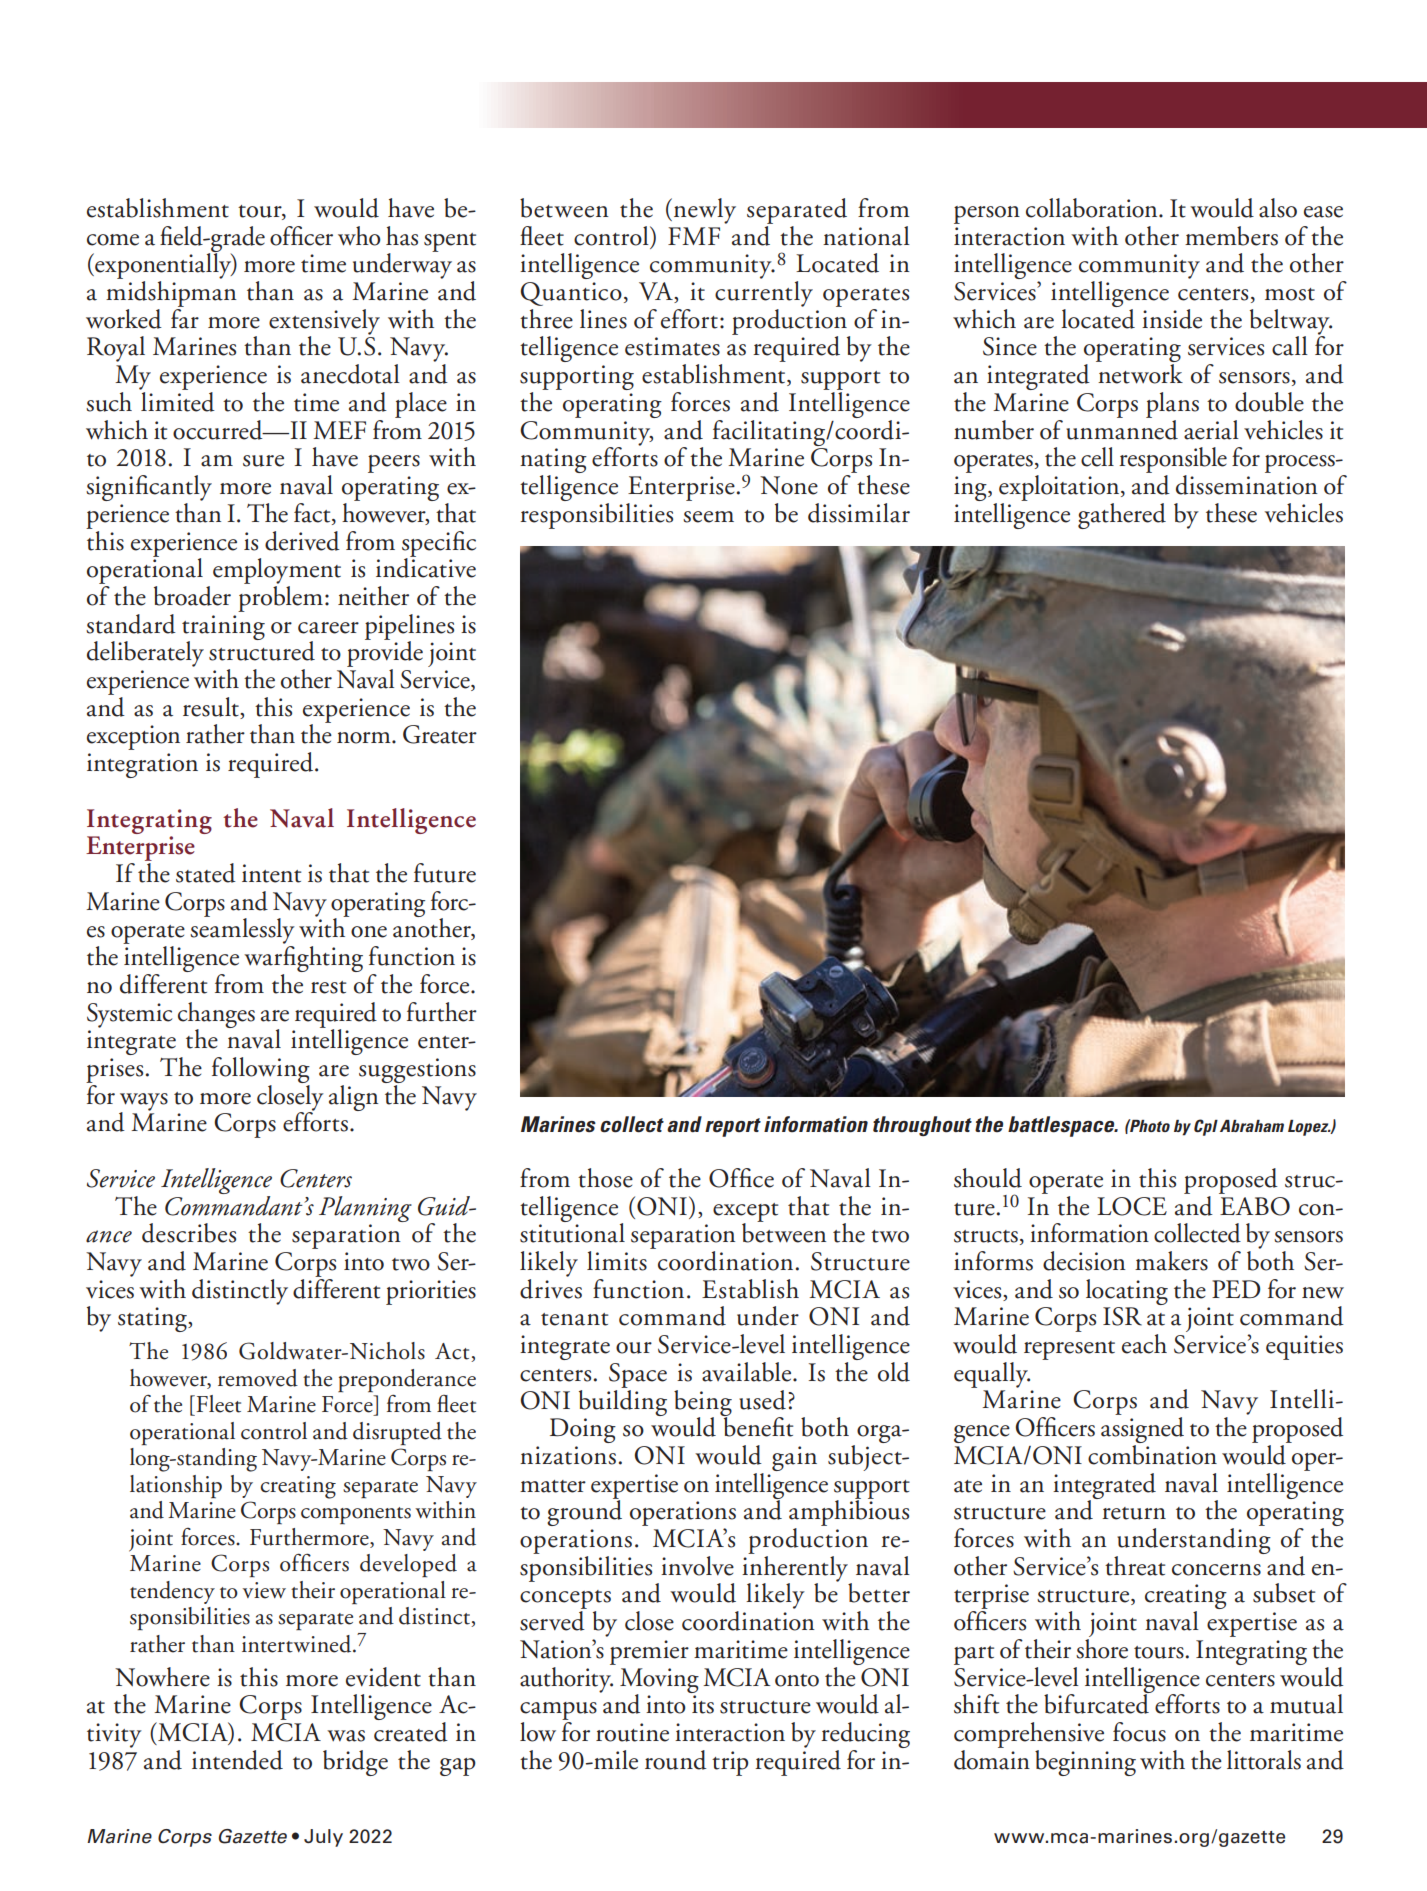 This image has height=1891, width=1427. Describe the element at coordinates (216, 1016) in the image. I see `changes` at that location.
